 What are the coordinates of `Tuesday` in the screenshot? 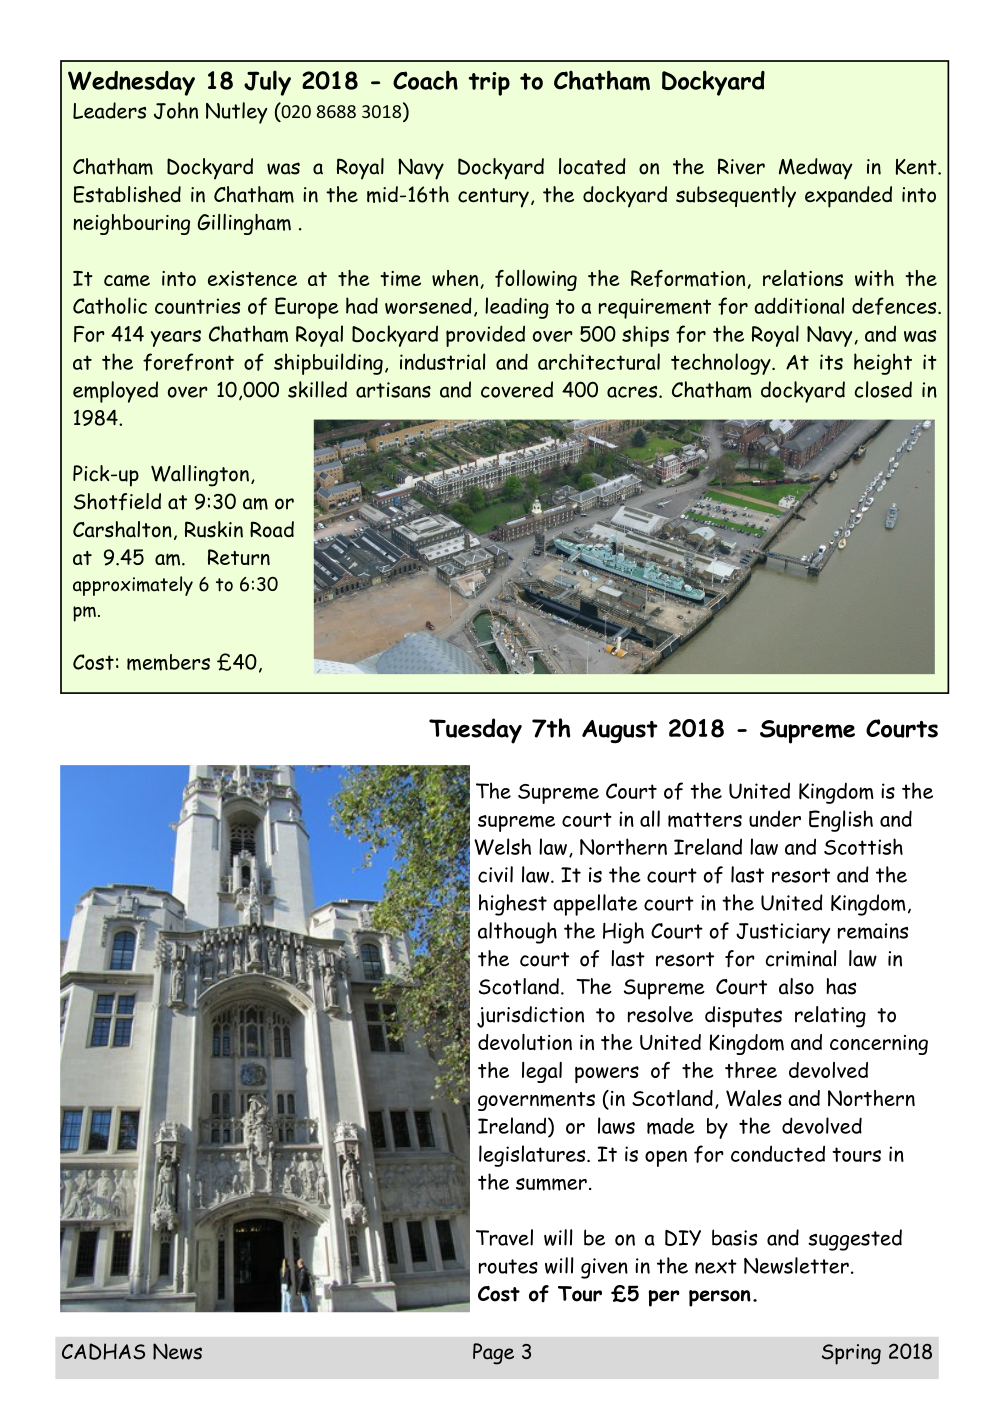 It's located at (475, 731).
